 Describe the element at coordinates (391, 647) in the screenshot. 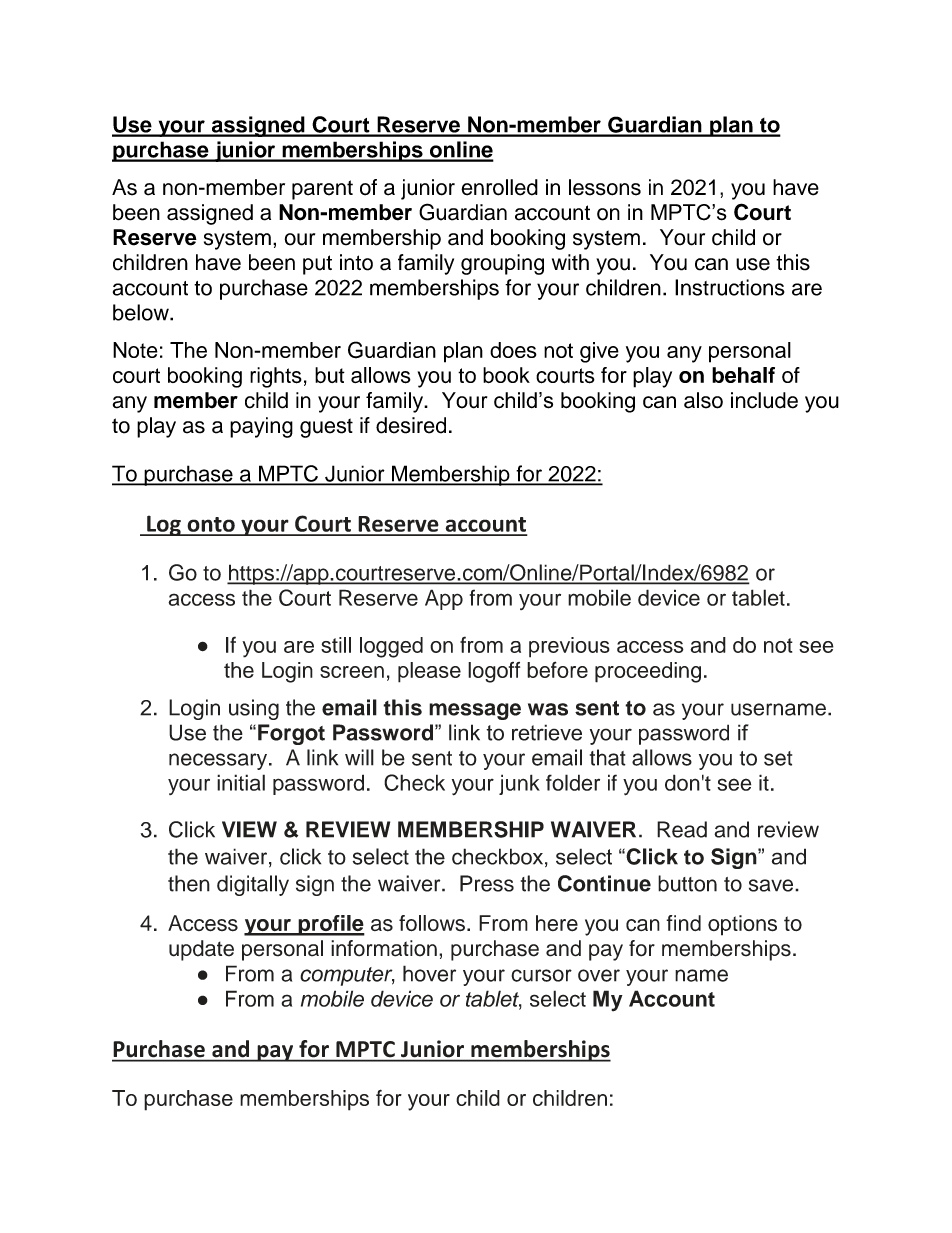

I see `logged` at that location.
